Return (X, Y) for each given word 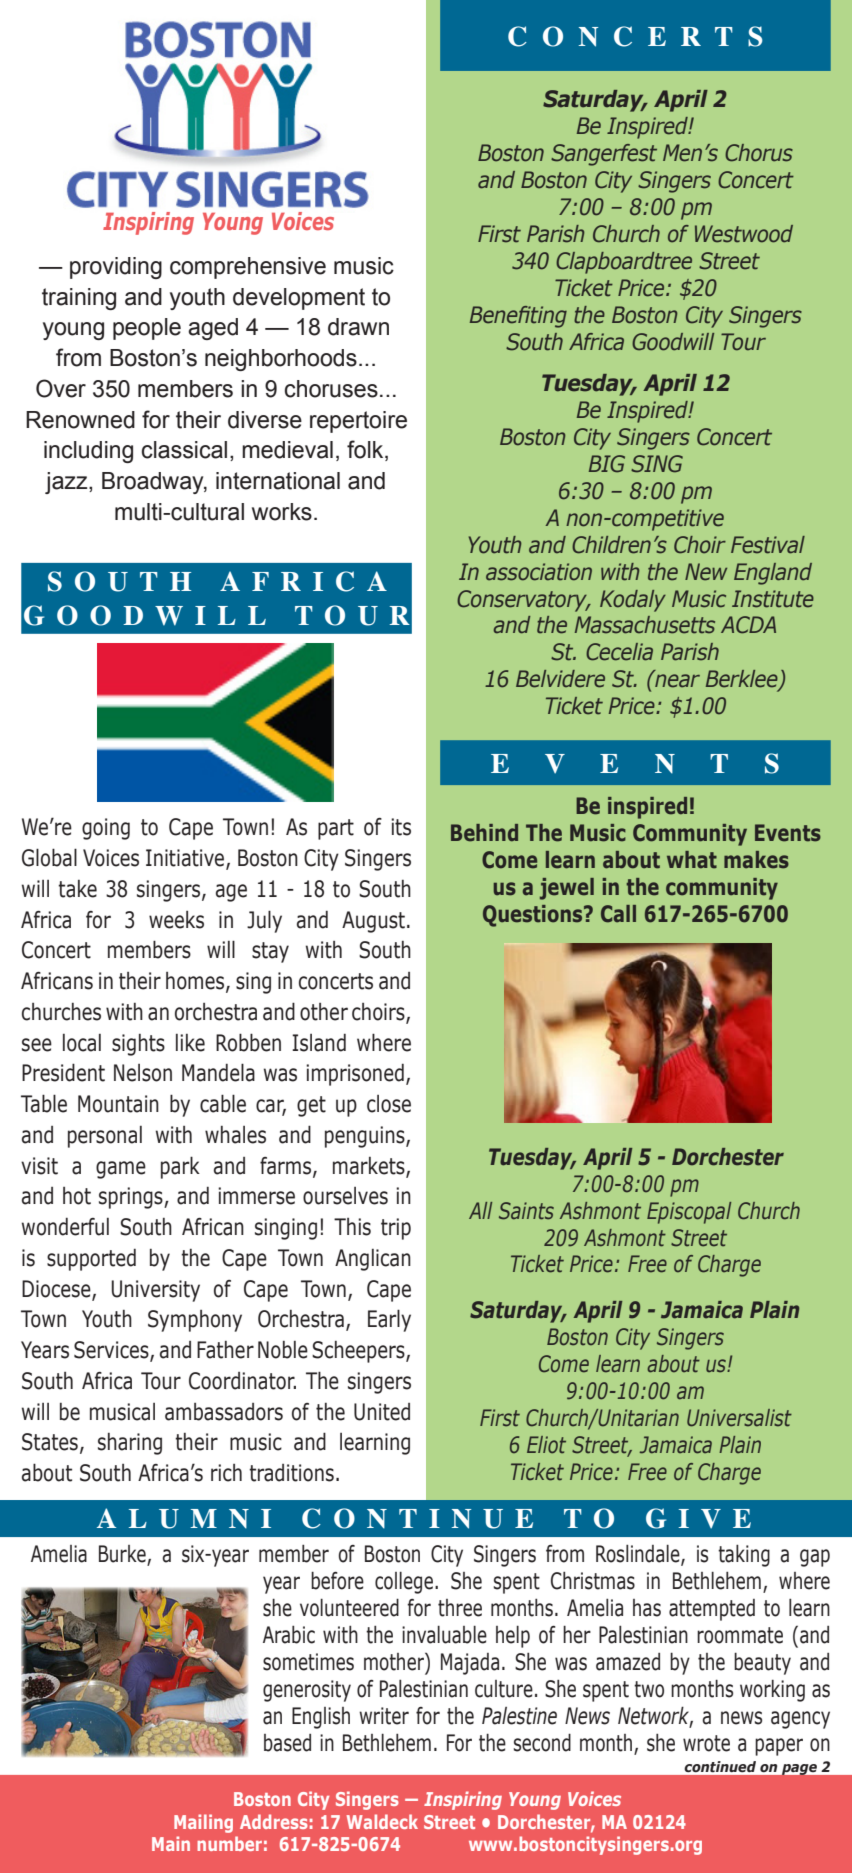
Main (171, 1843)
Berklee (743, 680)
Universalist (739, 1418)
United (382, 1412)
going (106, 829)
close (389, 1104)
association (539, 572)
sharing (130, 1444)
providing (116, 268)
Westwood (744, 234)
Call (618, 914)
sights (138, 1045)
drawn (358, 327)
